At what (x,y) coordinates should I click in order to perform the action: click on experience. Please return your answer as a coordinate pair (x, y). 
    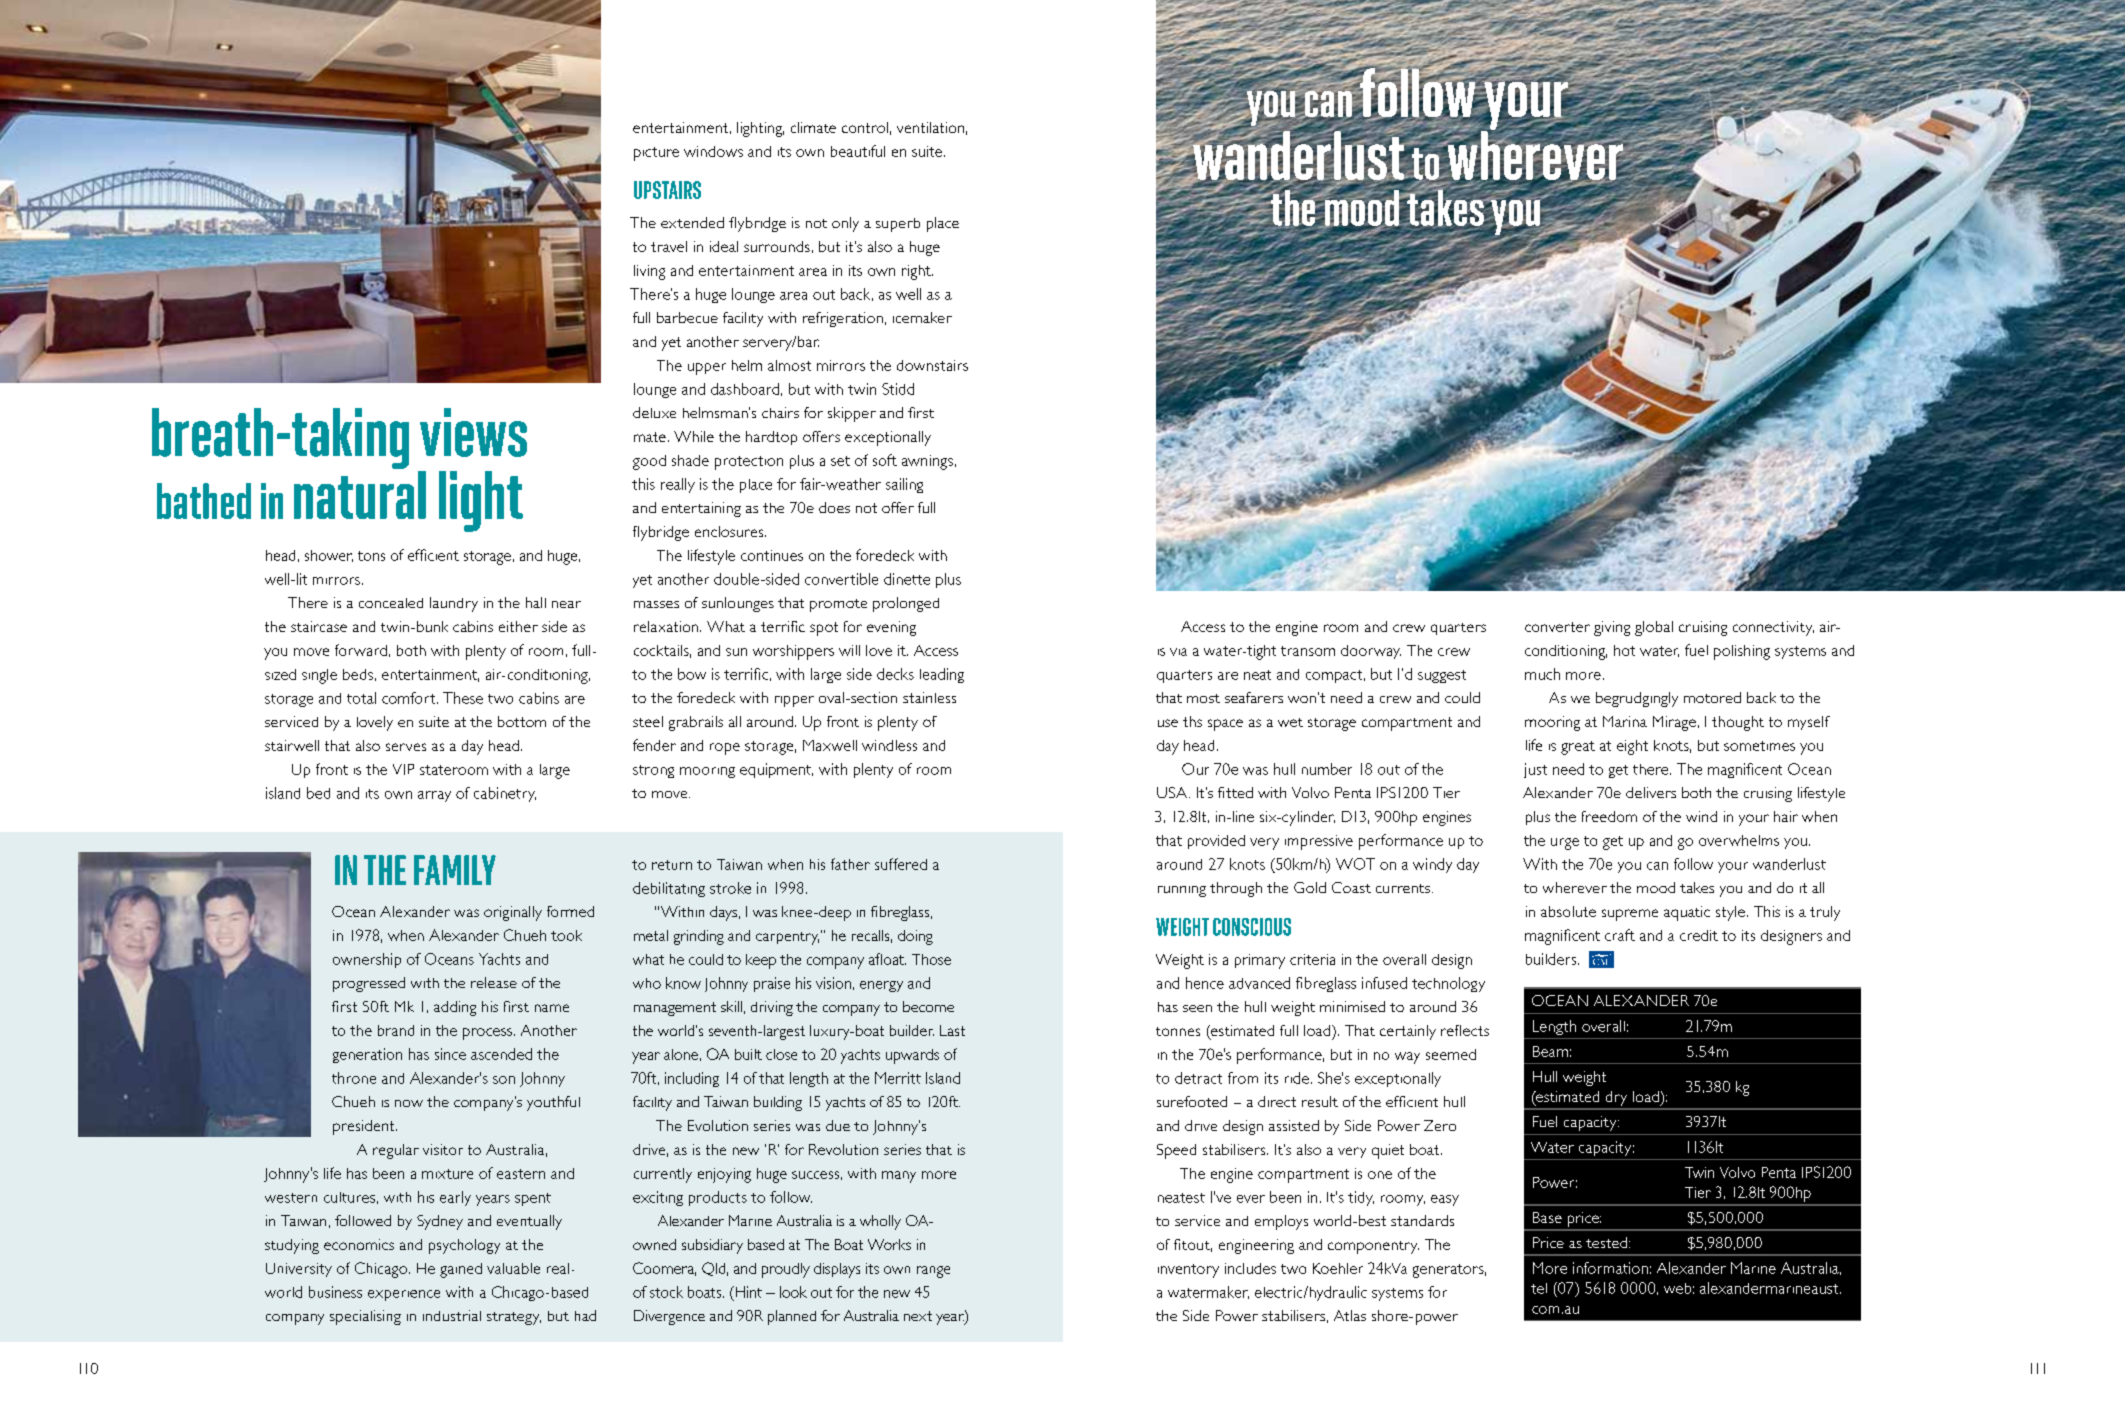
    Looking at the image, I should click on (404, 1295).
